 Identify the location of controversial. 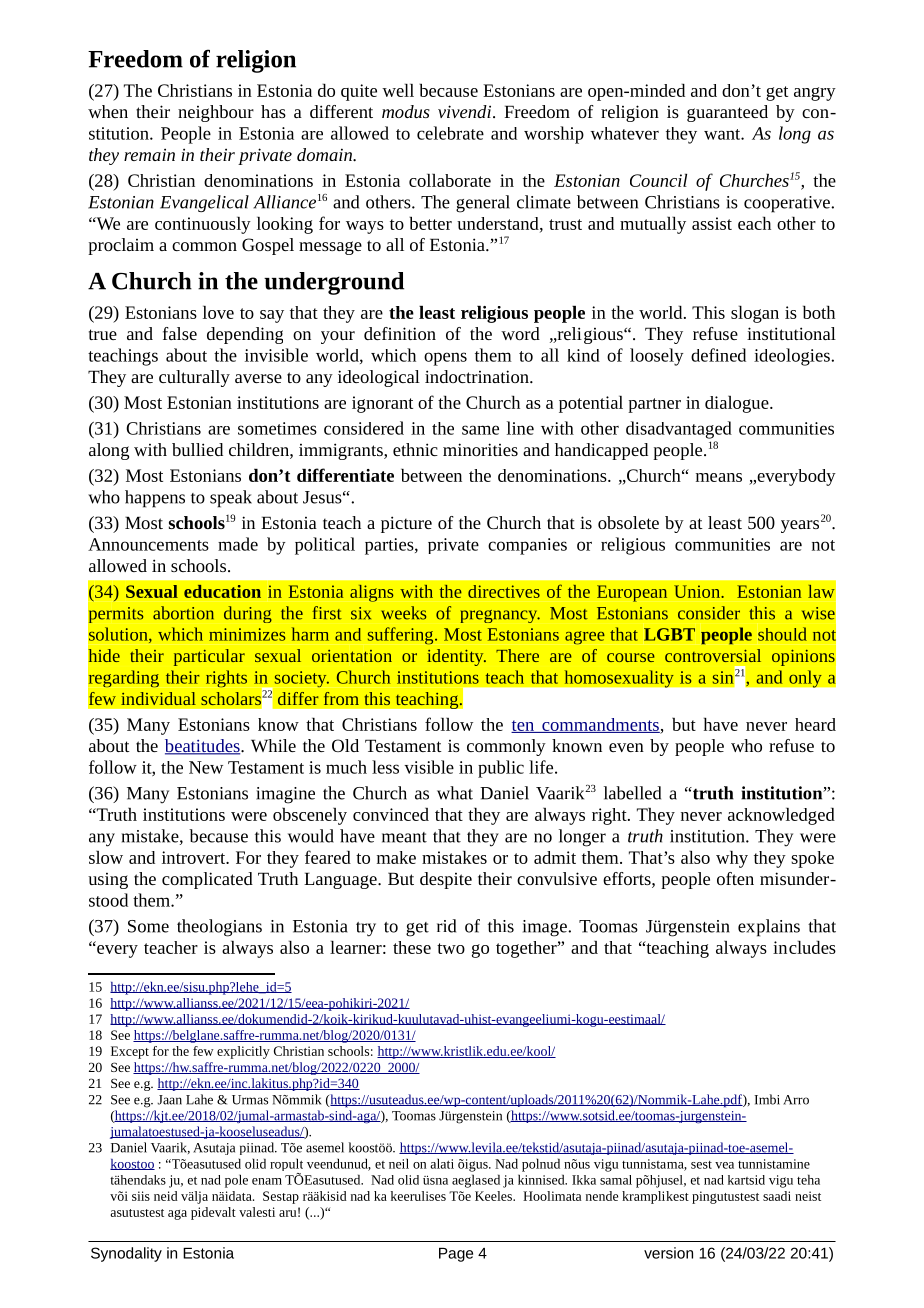
(713, 655).
